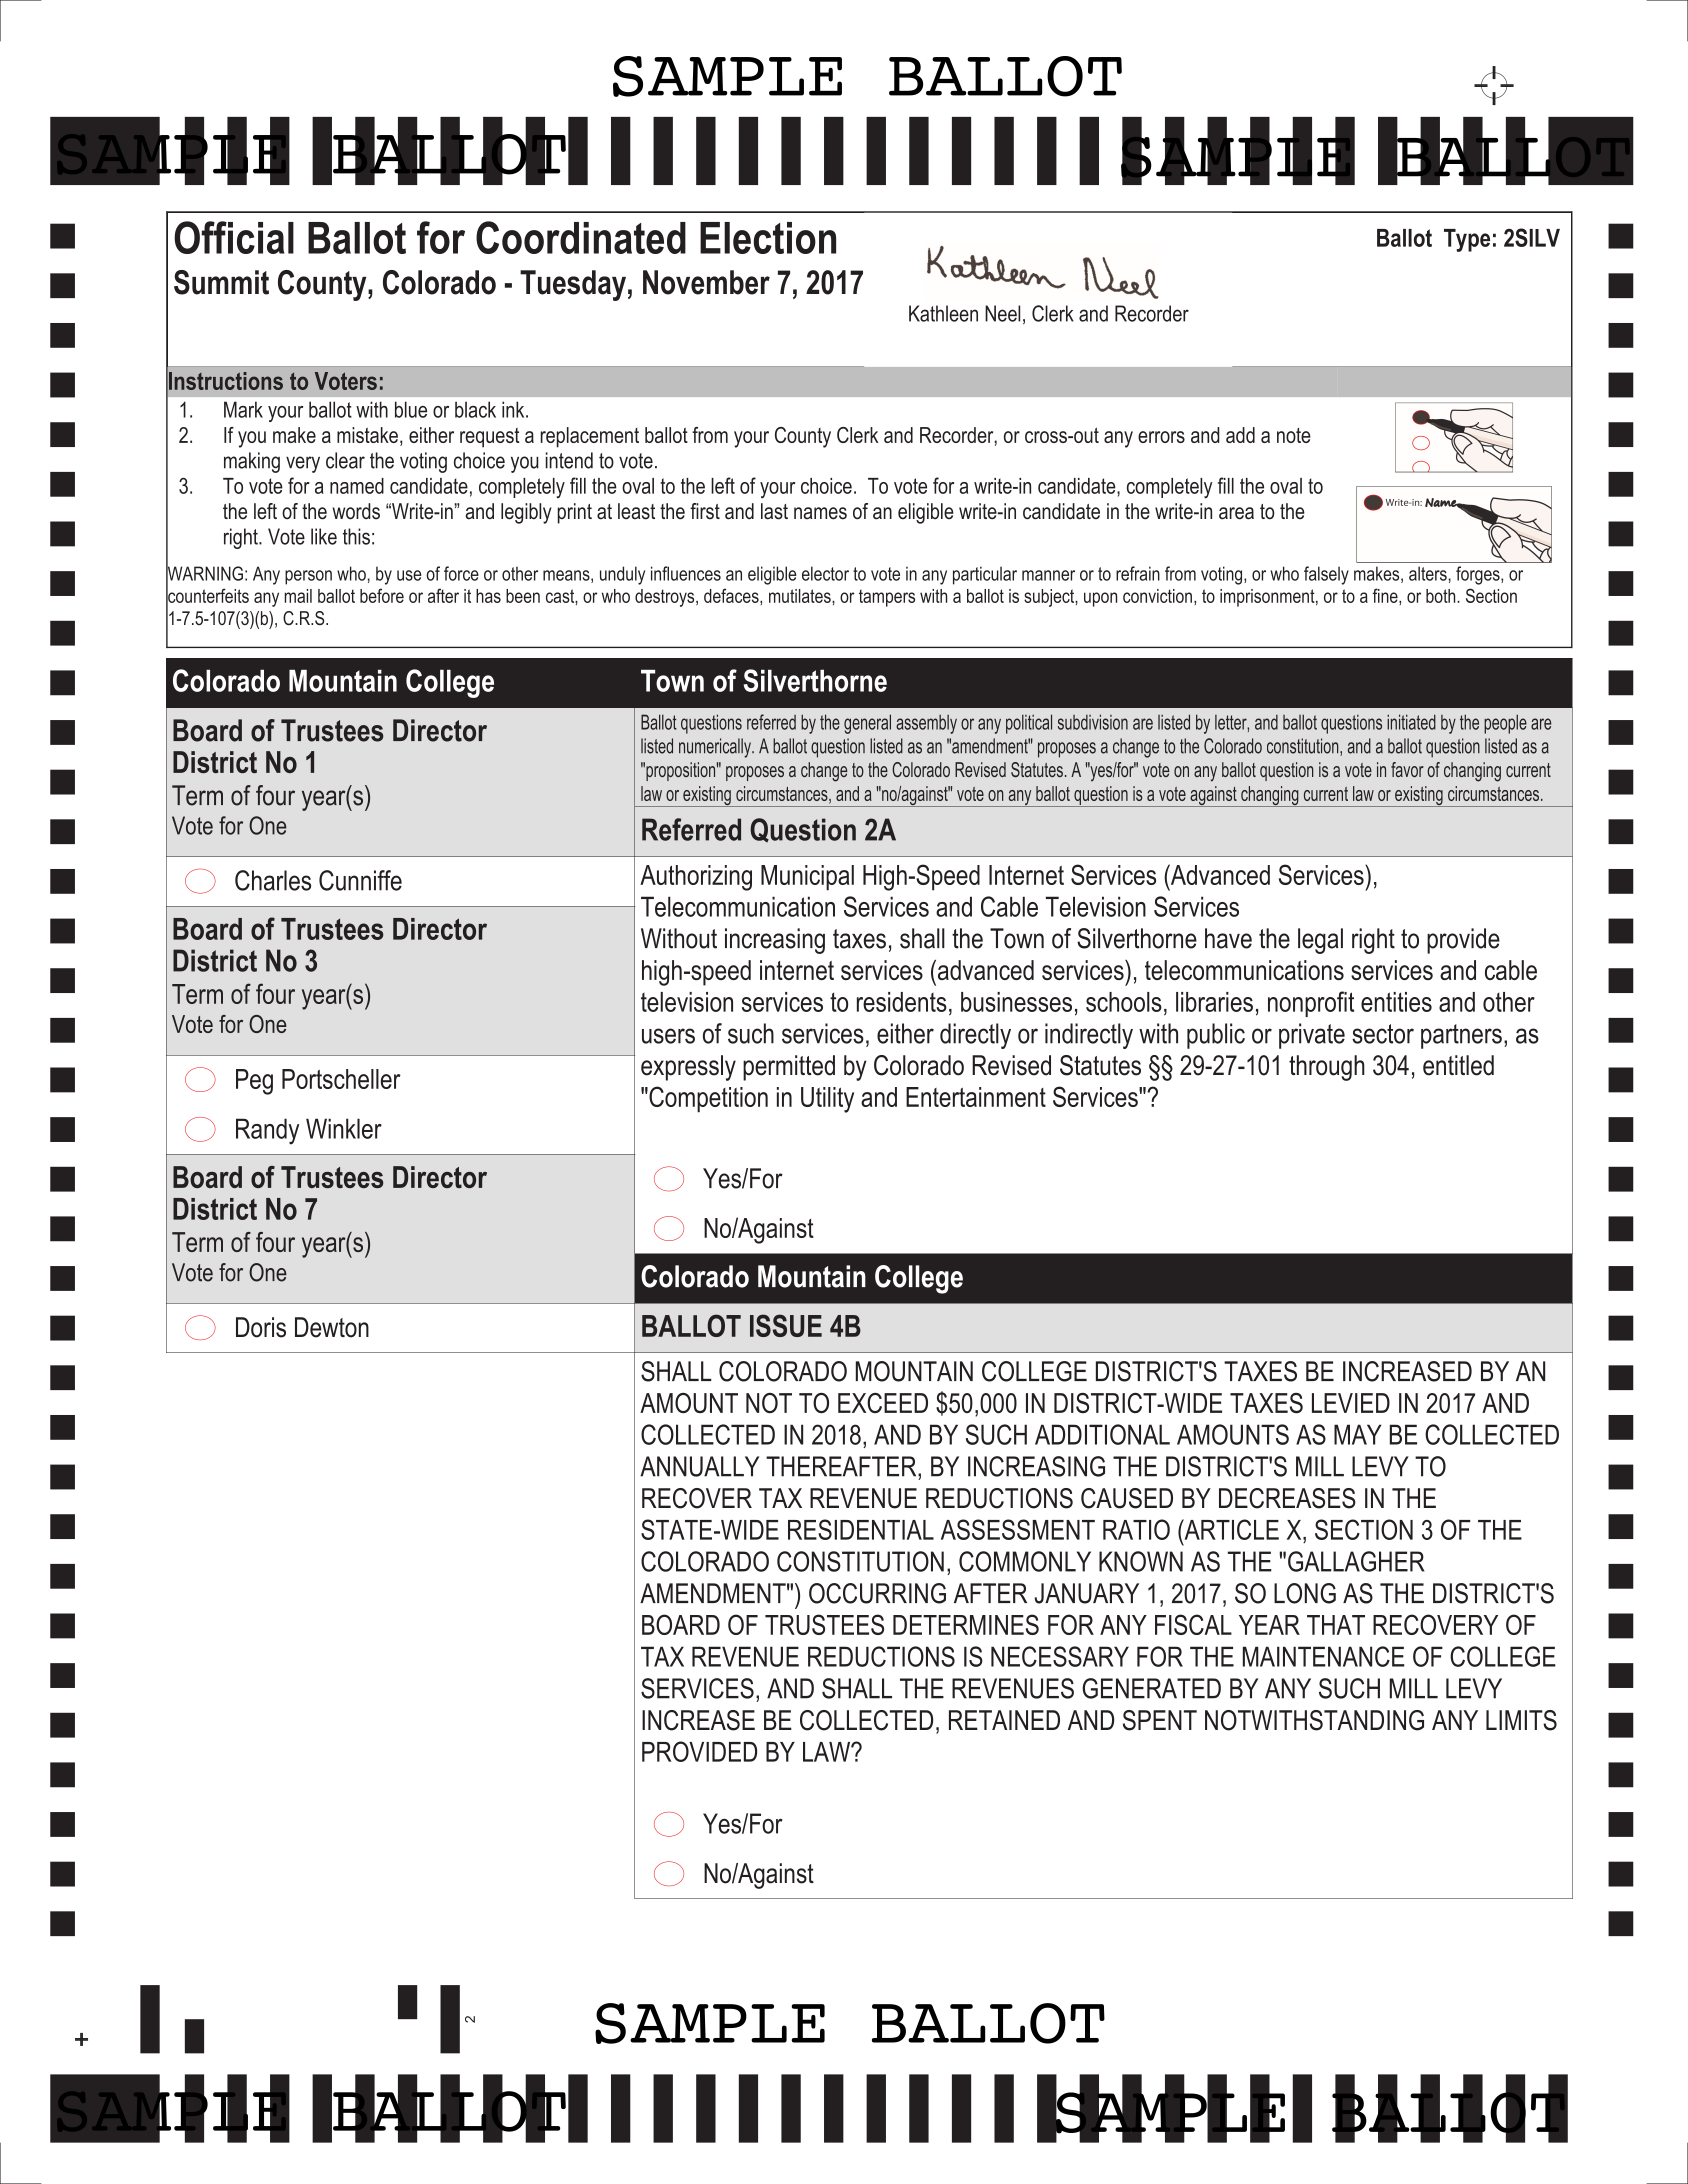 The width and height of the image is (1688, 2184). I want to click on Kathleen, so click(943, 313).
